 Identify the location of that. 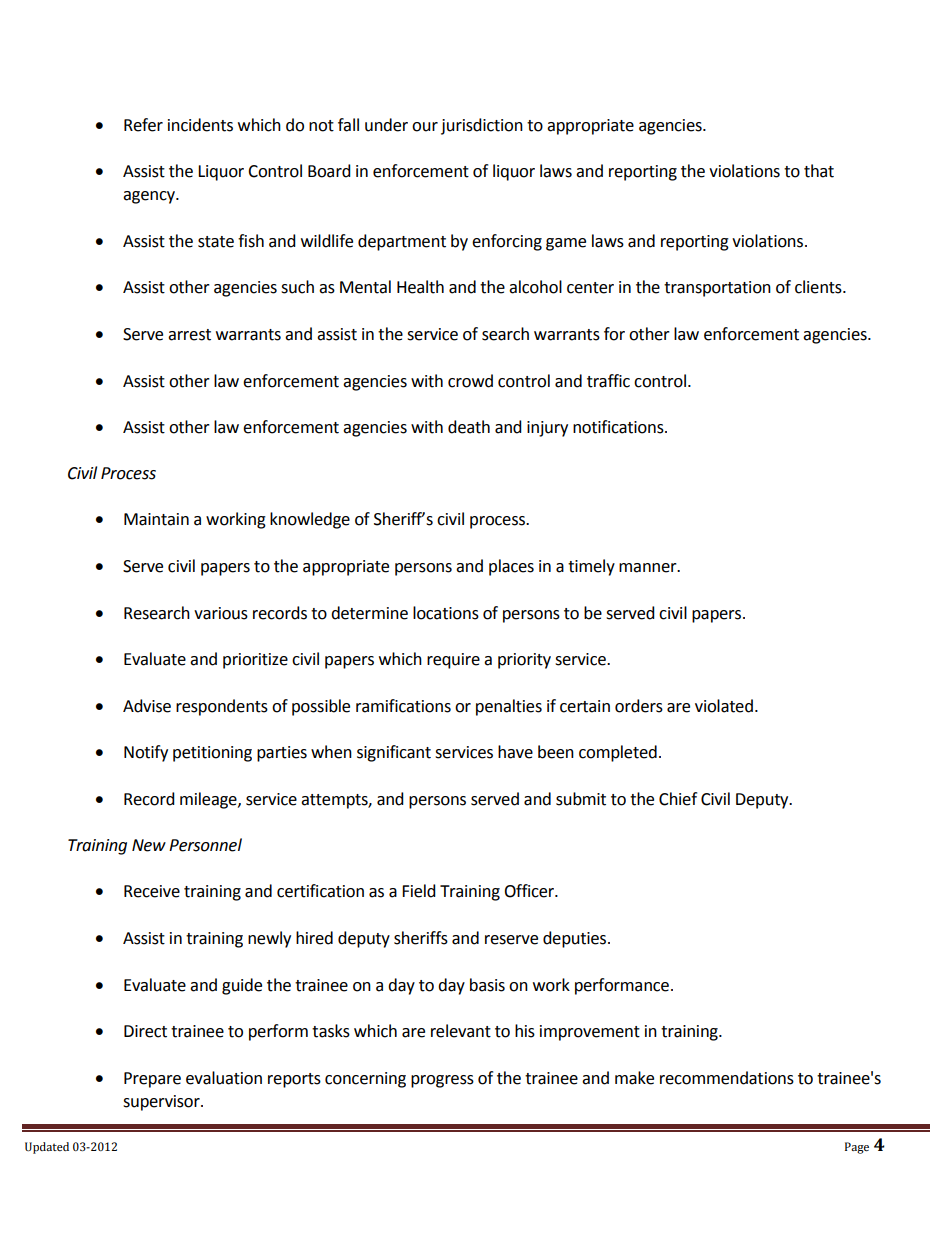
(819, 171).
